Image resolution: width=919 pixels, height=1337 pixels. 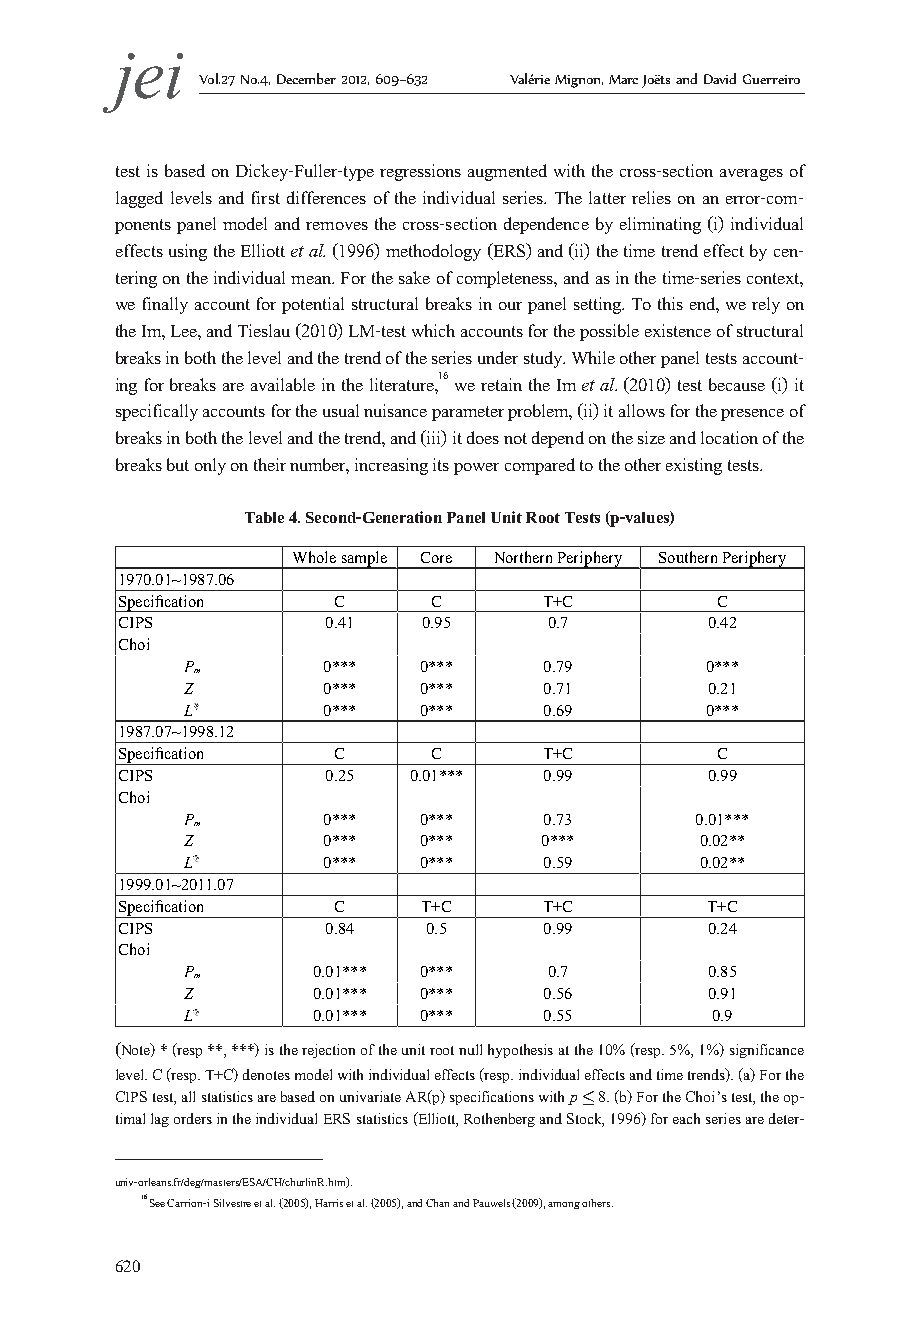 I want to click on existing, so click(x=694, y=466).
